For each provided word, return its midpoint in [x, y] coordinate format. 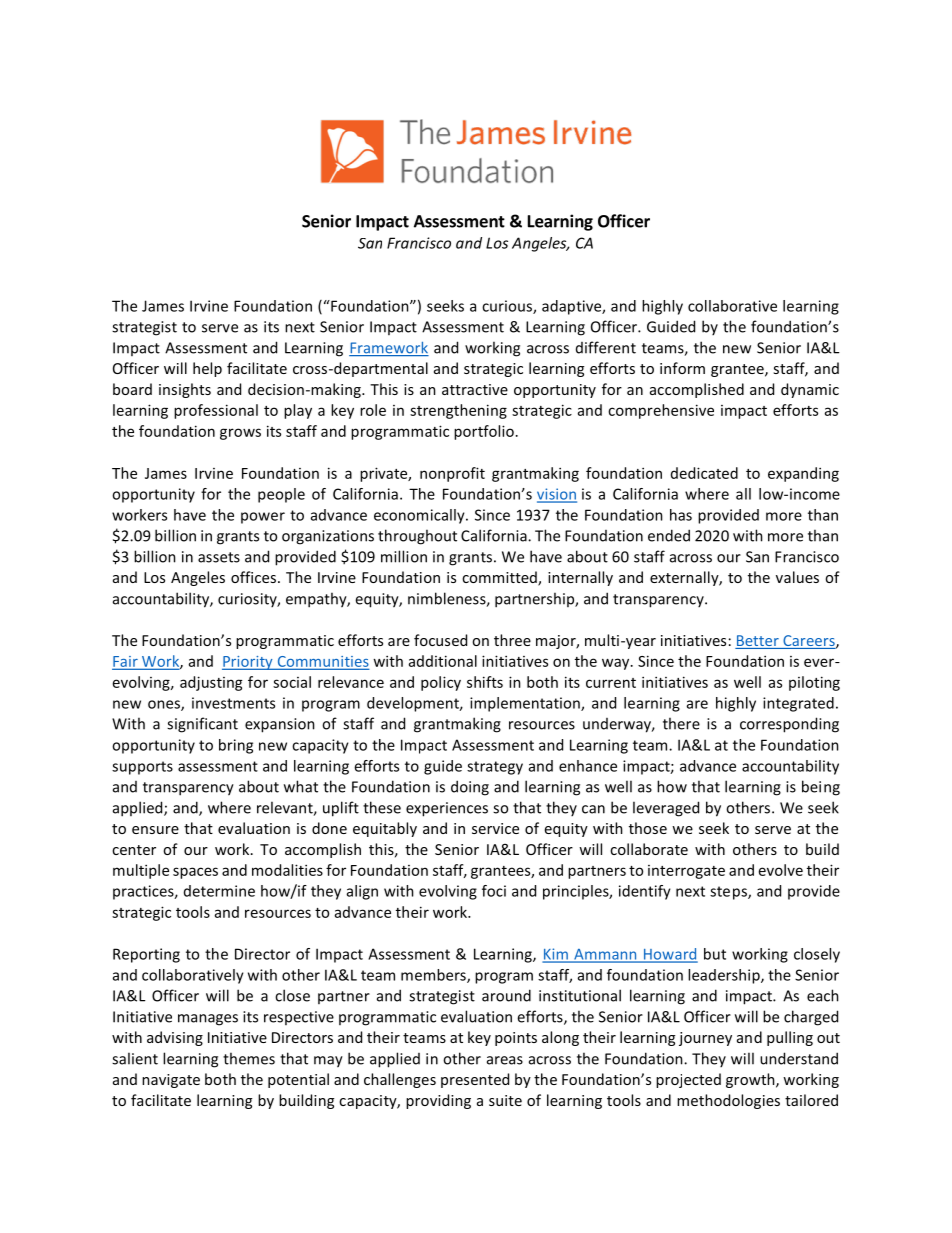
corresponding [789, 725]
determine [219, 891]
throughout [417, 537]
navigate [171, 1081]
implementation [526, 704]
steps [729, 893]
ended [669, 535]
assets [219, 557]
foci [494, 891]
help [207, 369]
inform [682, 368]
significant [202, 725]
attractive [475, 389]
